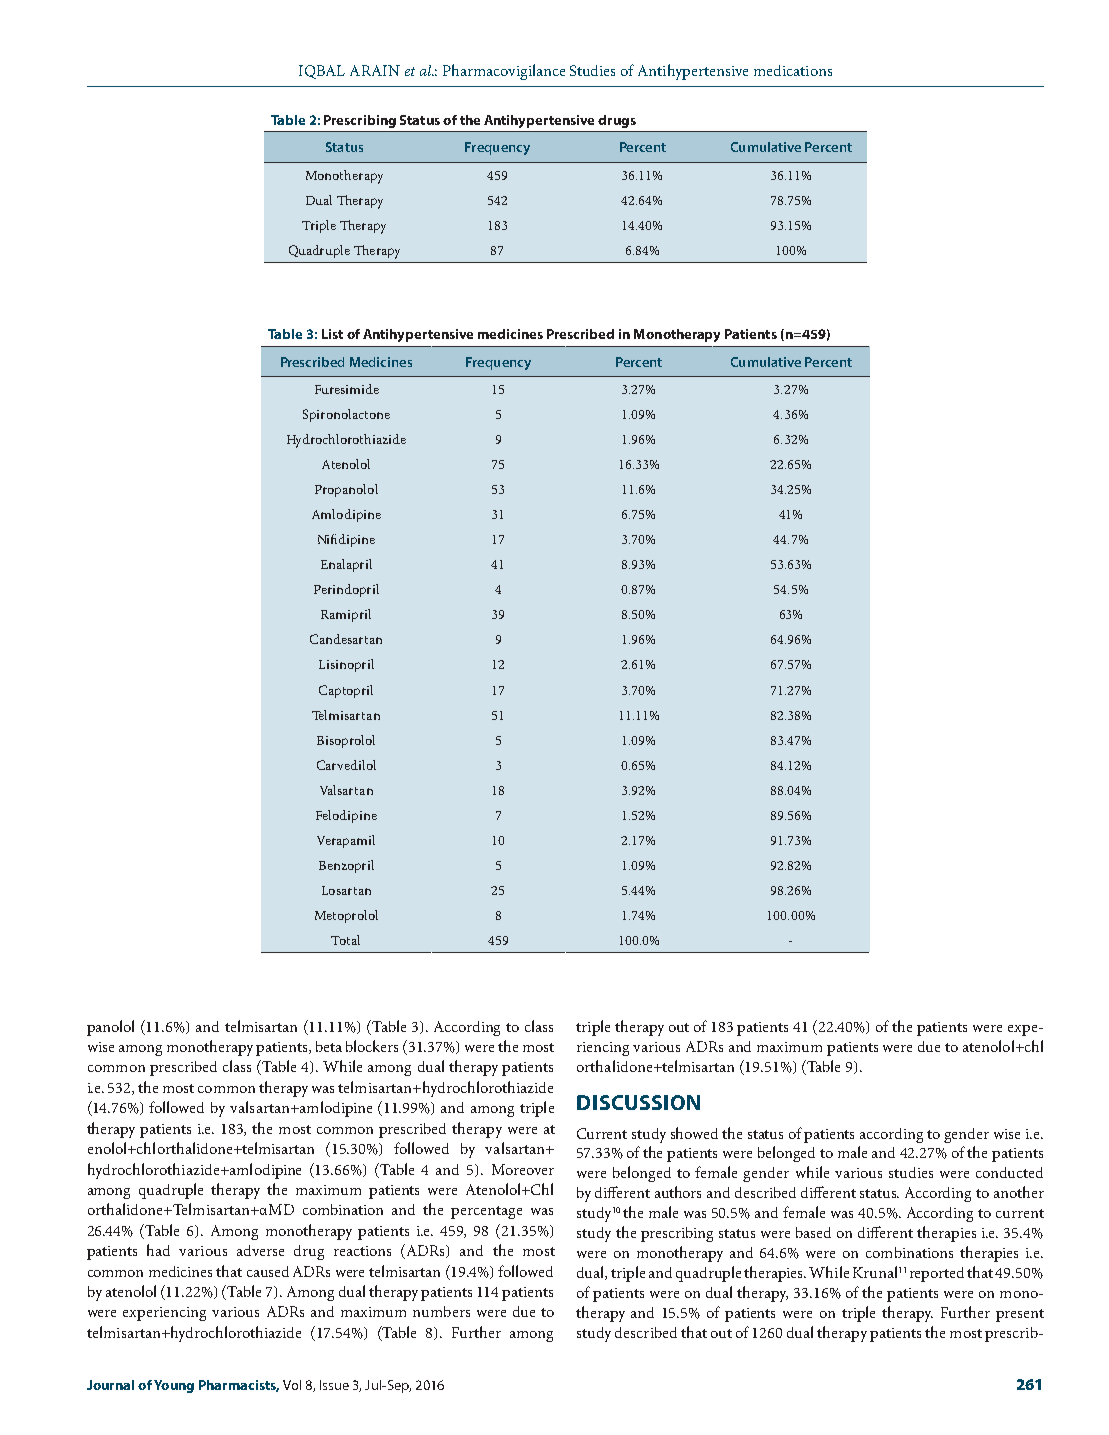  I want to click on Pharmacists, so click(239, 1386).
